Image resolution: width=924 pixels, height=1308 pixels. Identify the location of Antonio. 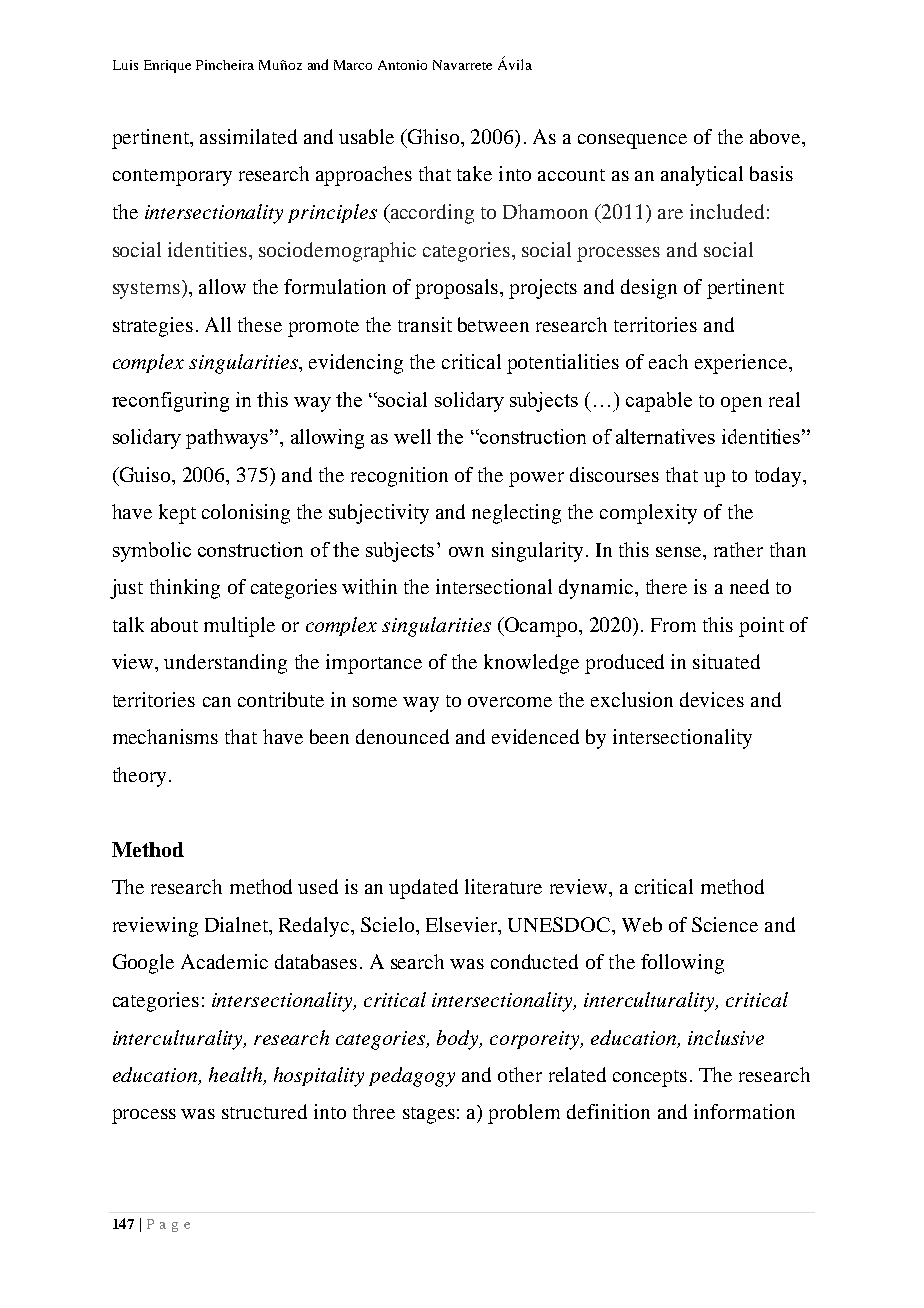
(402, 65).
